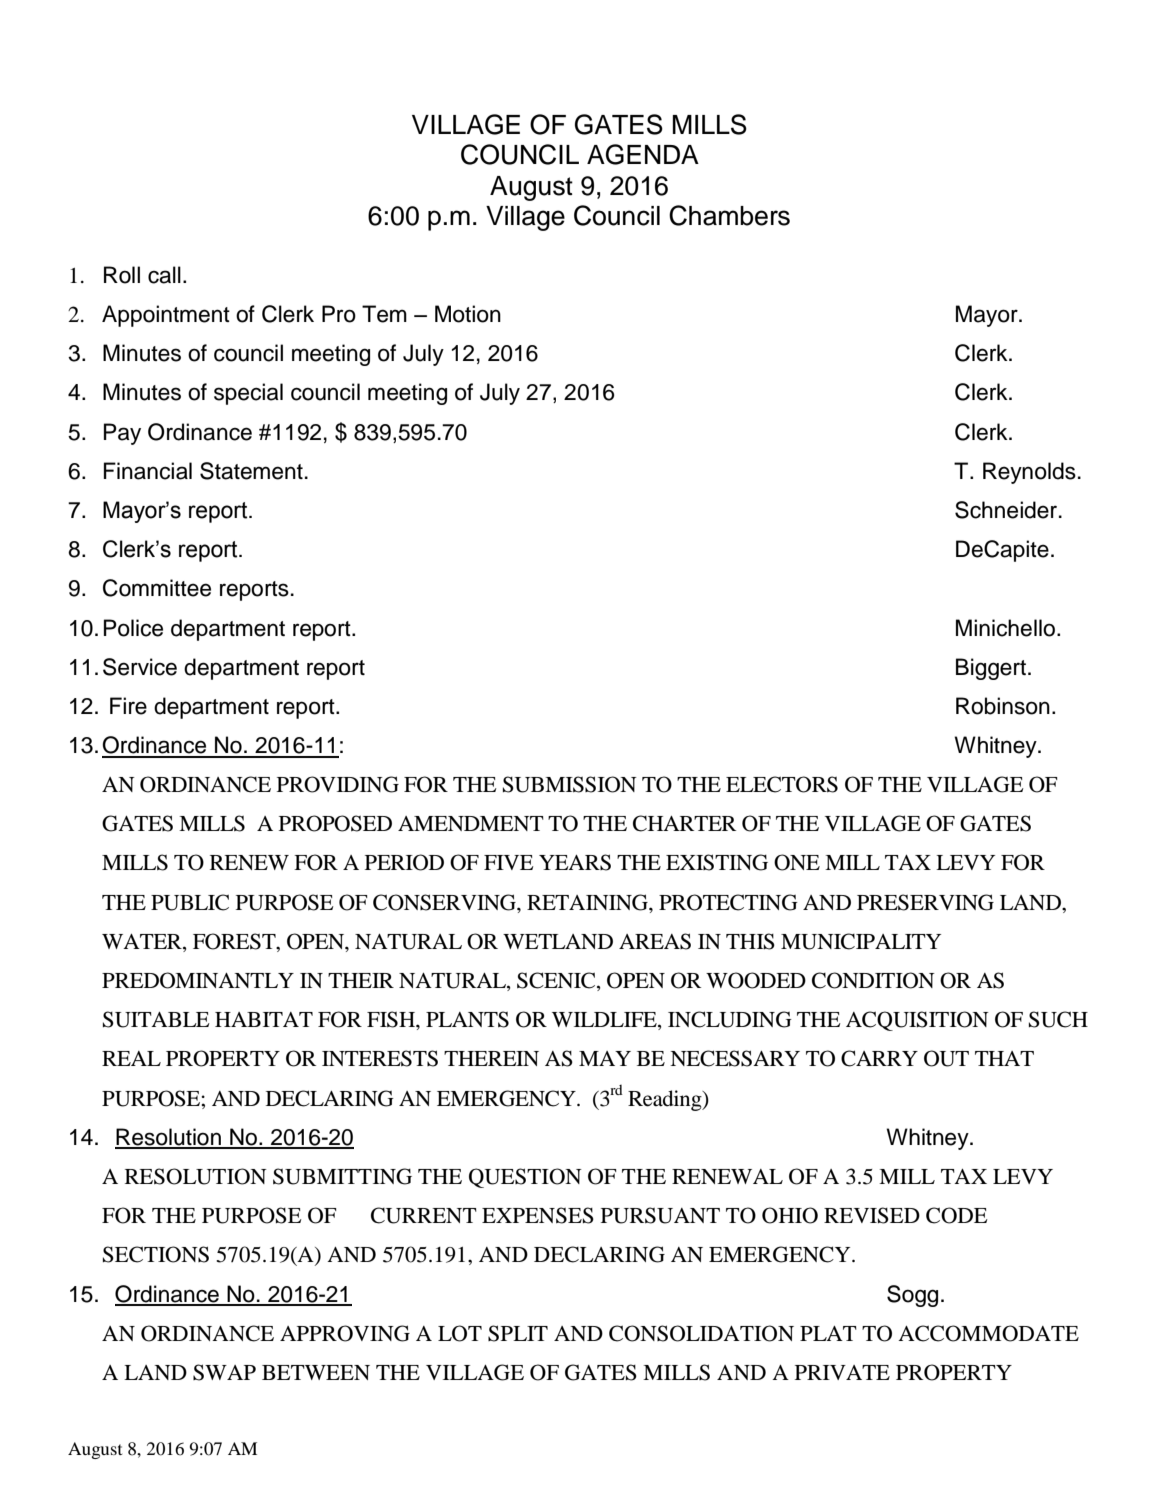  Describe the element at coordinates (605, 1021) in the screenshot. I see `WILDLIFE` at that location.
